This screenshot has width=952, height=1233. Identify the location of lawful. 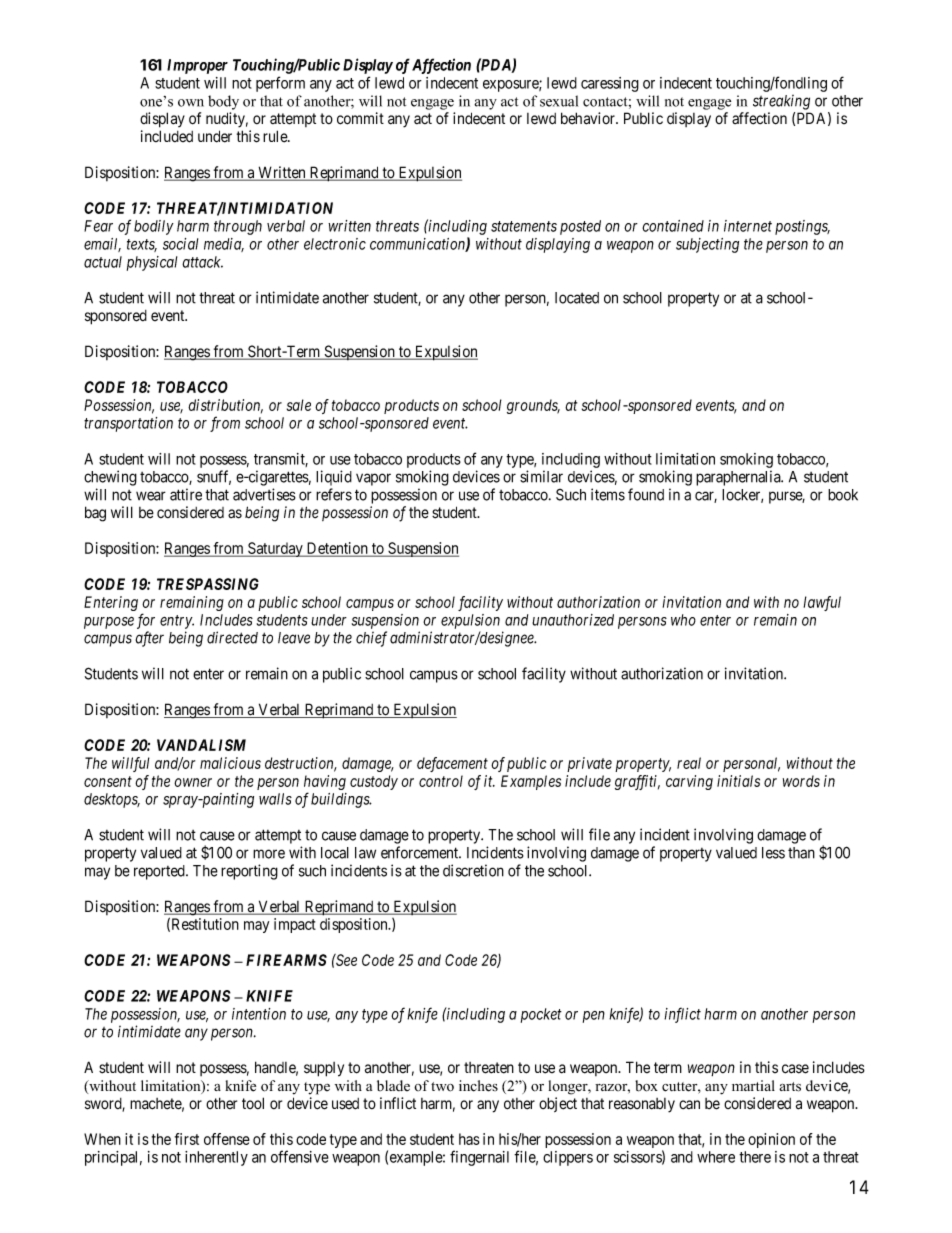
(822, 603).
